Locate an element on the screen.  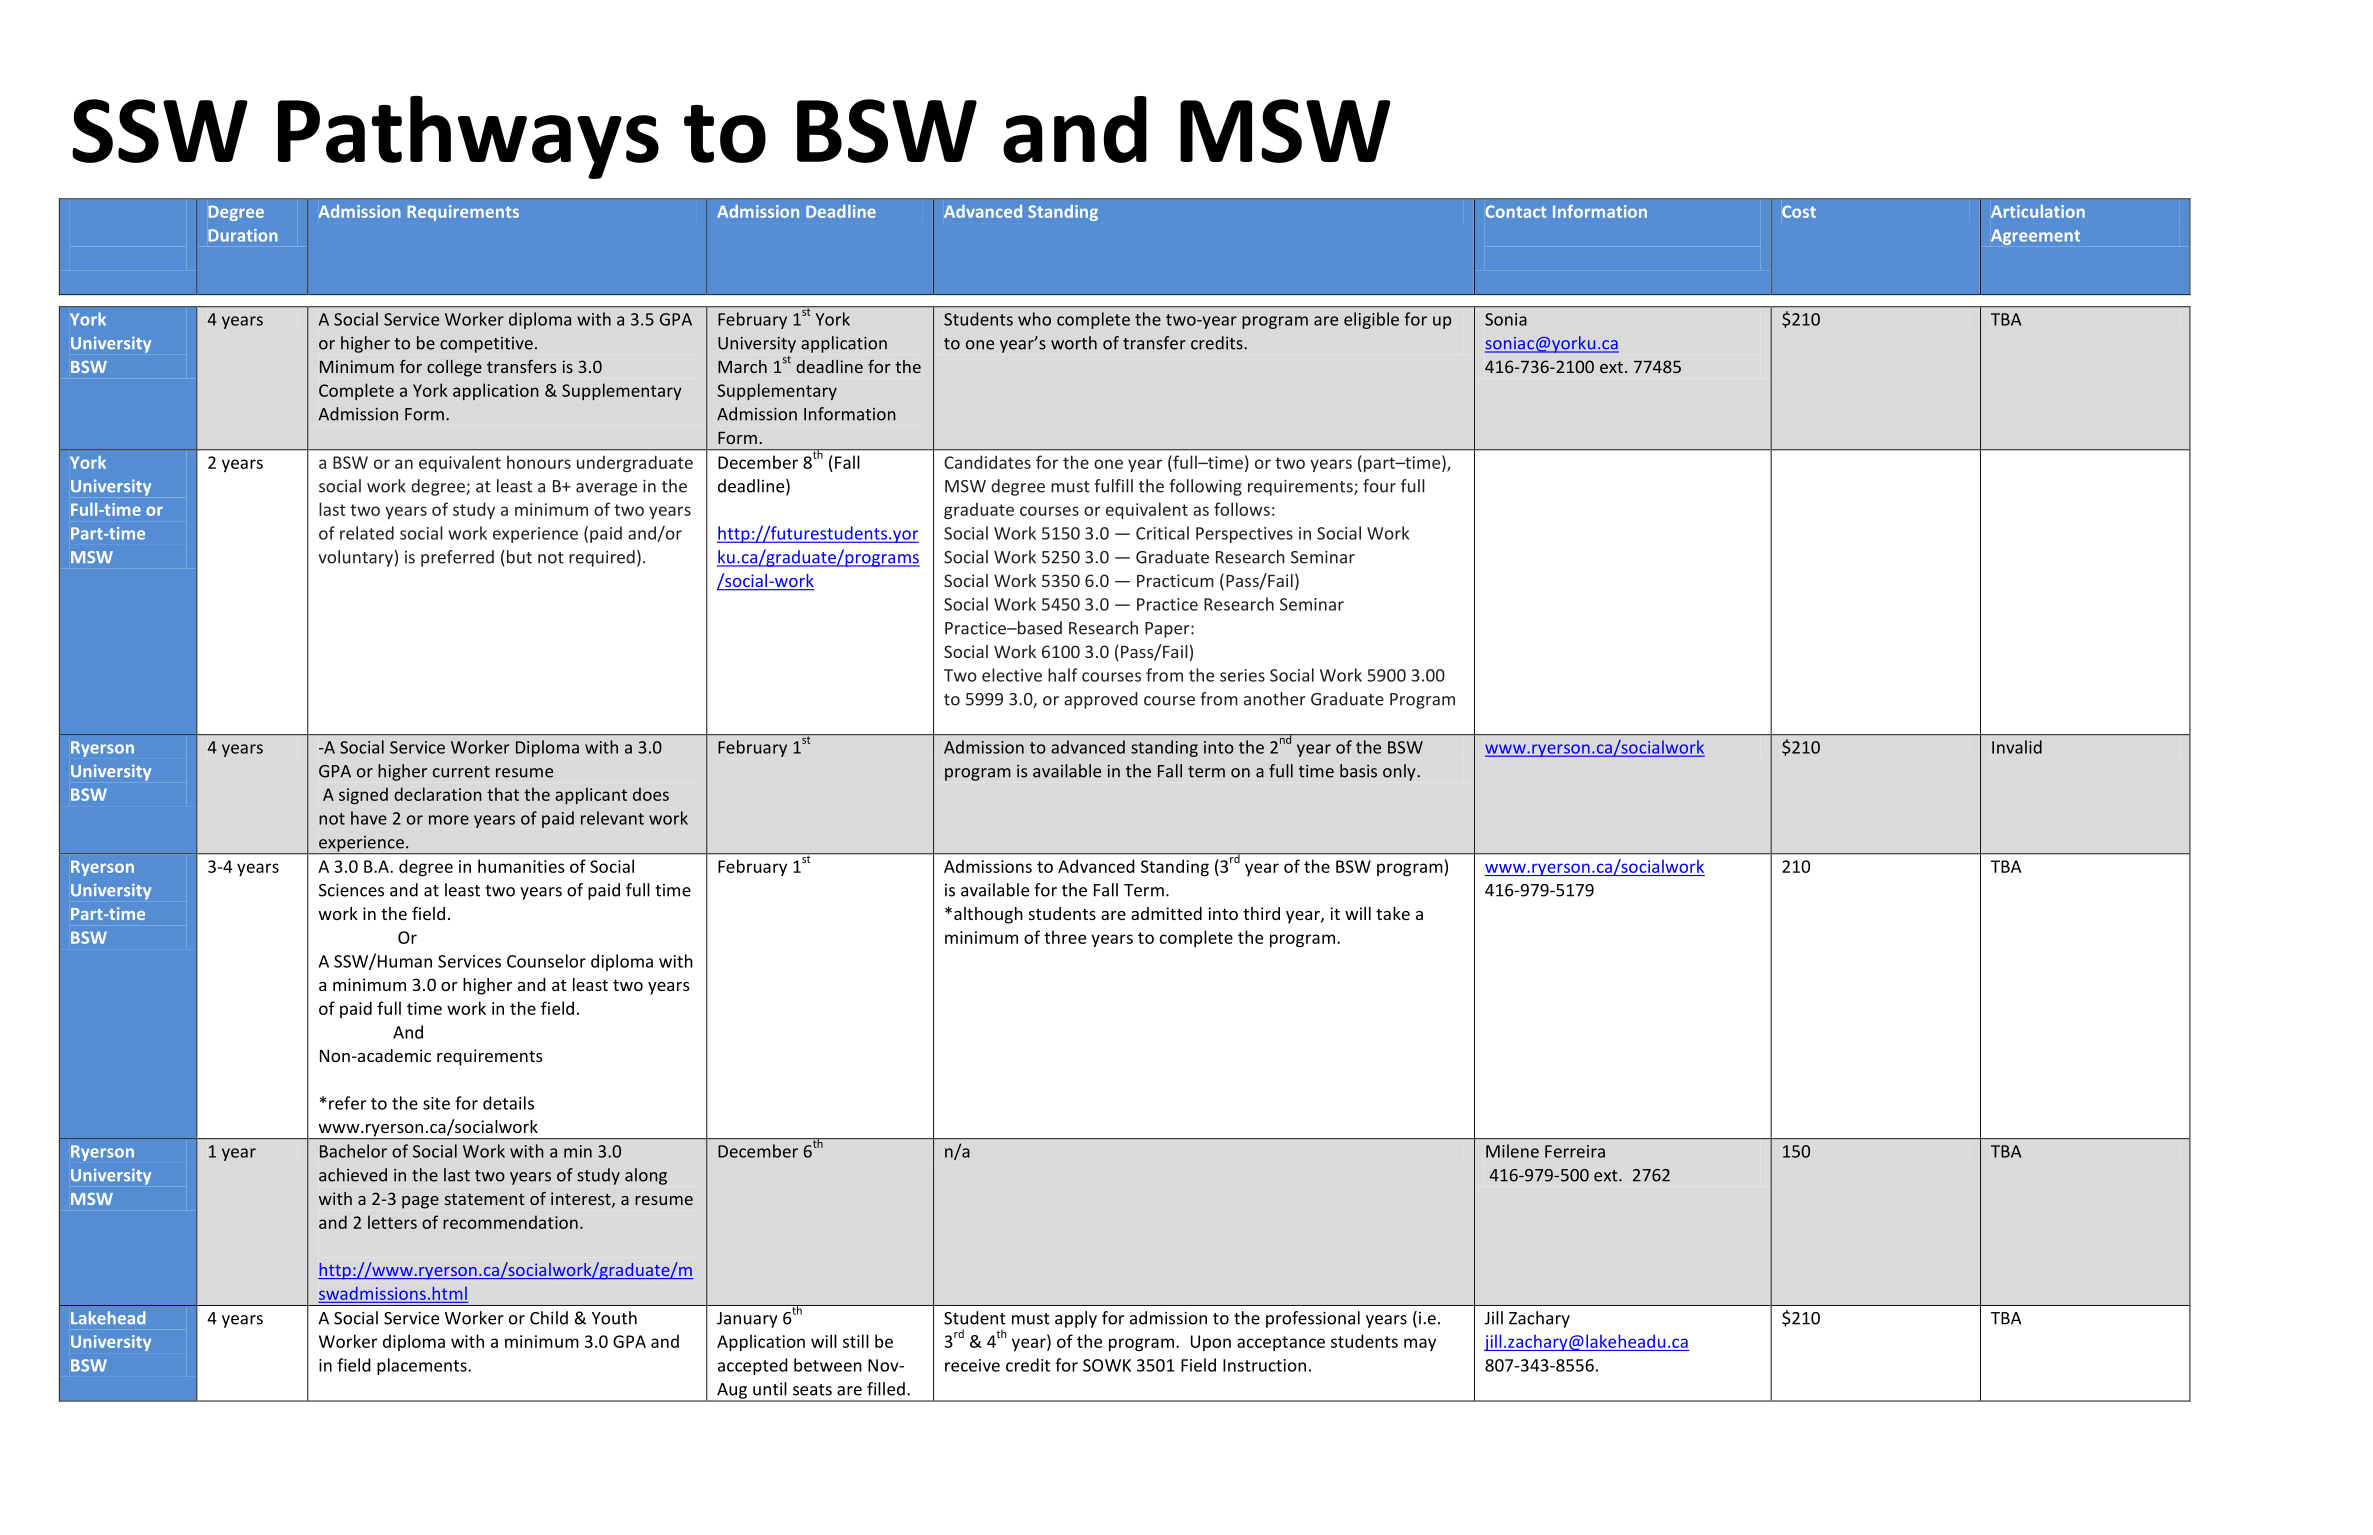
three is located at coordinates (1065, 937).
